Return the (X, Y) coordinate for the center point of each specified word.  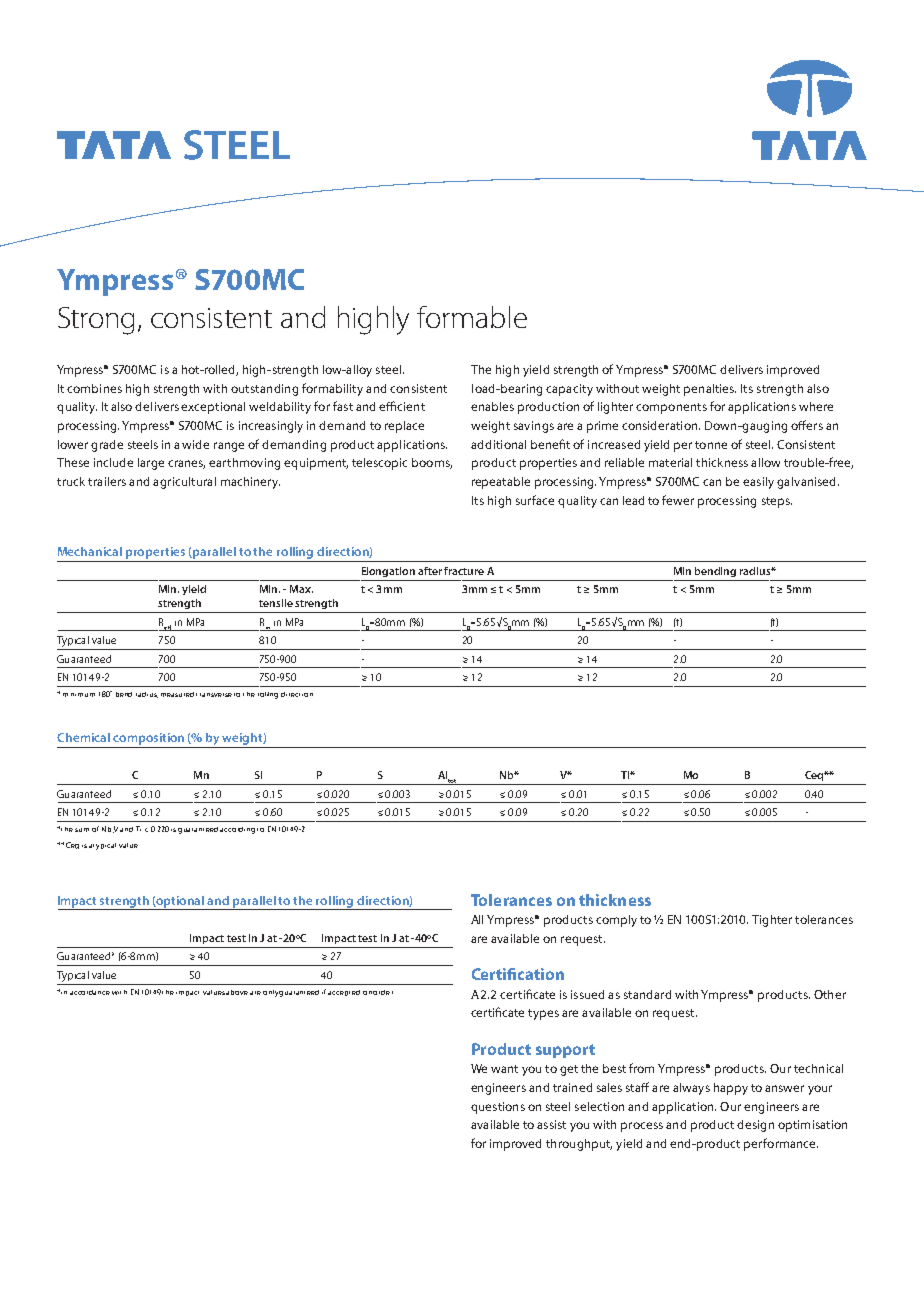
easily (758, 483)
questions (498, 1108)
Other (830, 994)
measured (177, 694)
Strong (96, 321)
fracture (464, 571)
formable (472, 317)
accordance (90, 992)
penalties (710, 390)
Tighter (772, 921)
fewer (678, 500)
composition (148, 739)
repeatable (501, 483)
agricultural (184, 483)
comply (616, 921)
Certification (518, 974)
